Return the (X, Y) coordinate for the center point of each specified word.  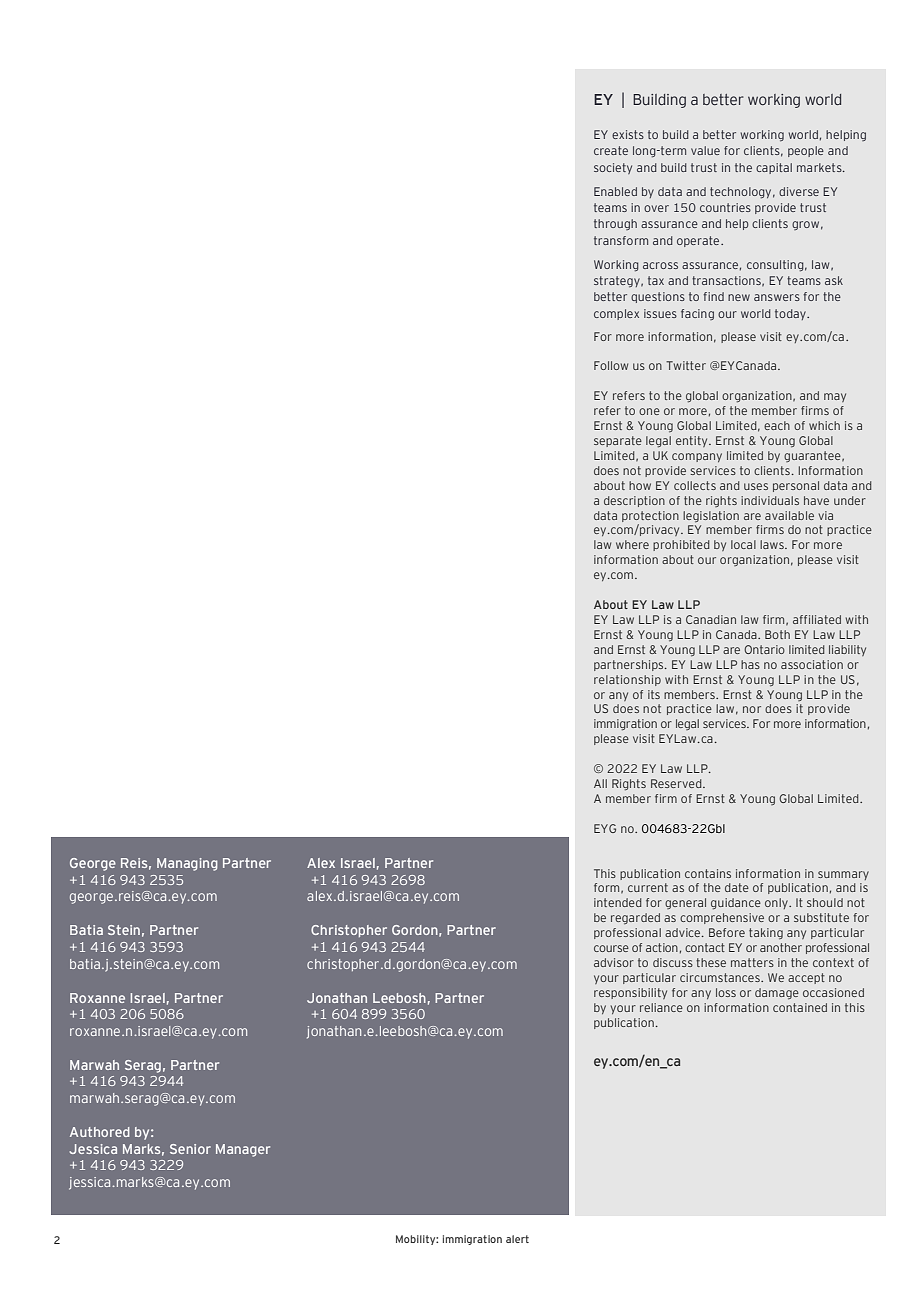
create (611, 150)
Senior (190, 1149)
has (750, 664)
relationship (627, 680)
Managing (187, 864)
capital (774, 168)
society (613, 168)
